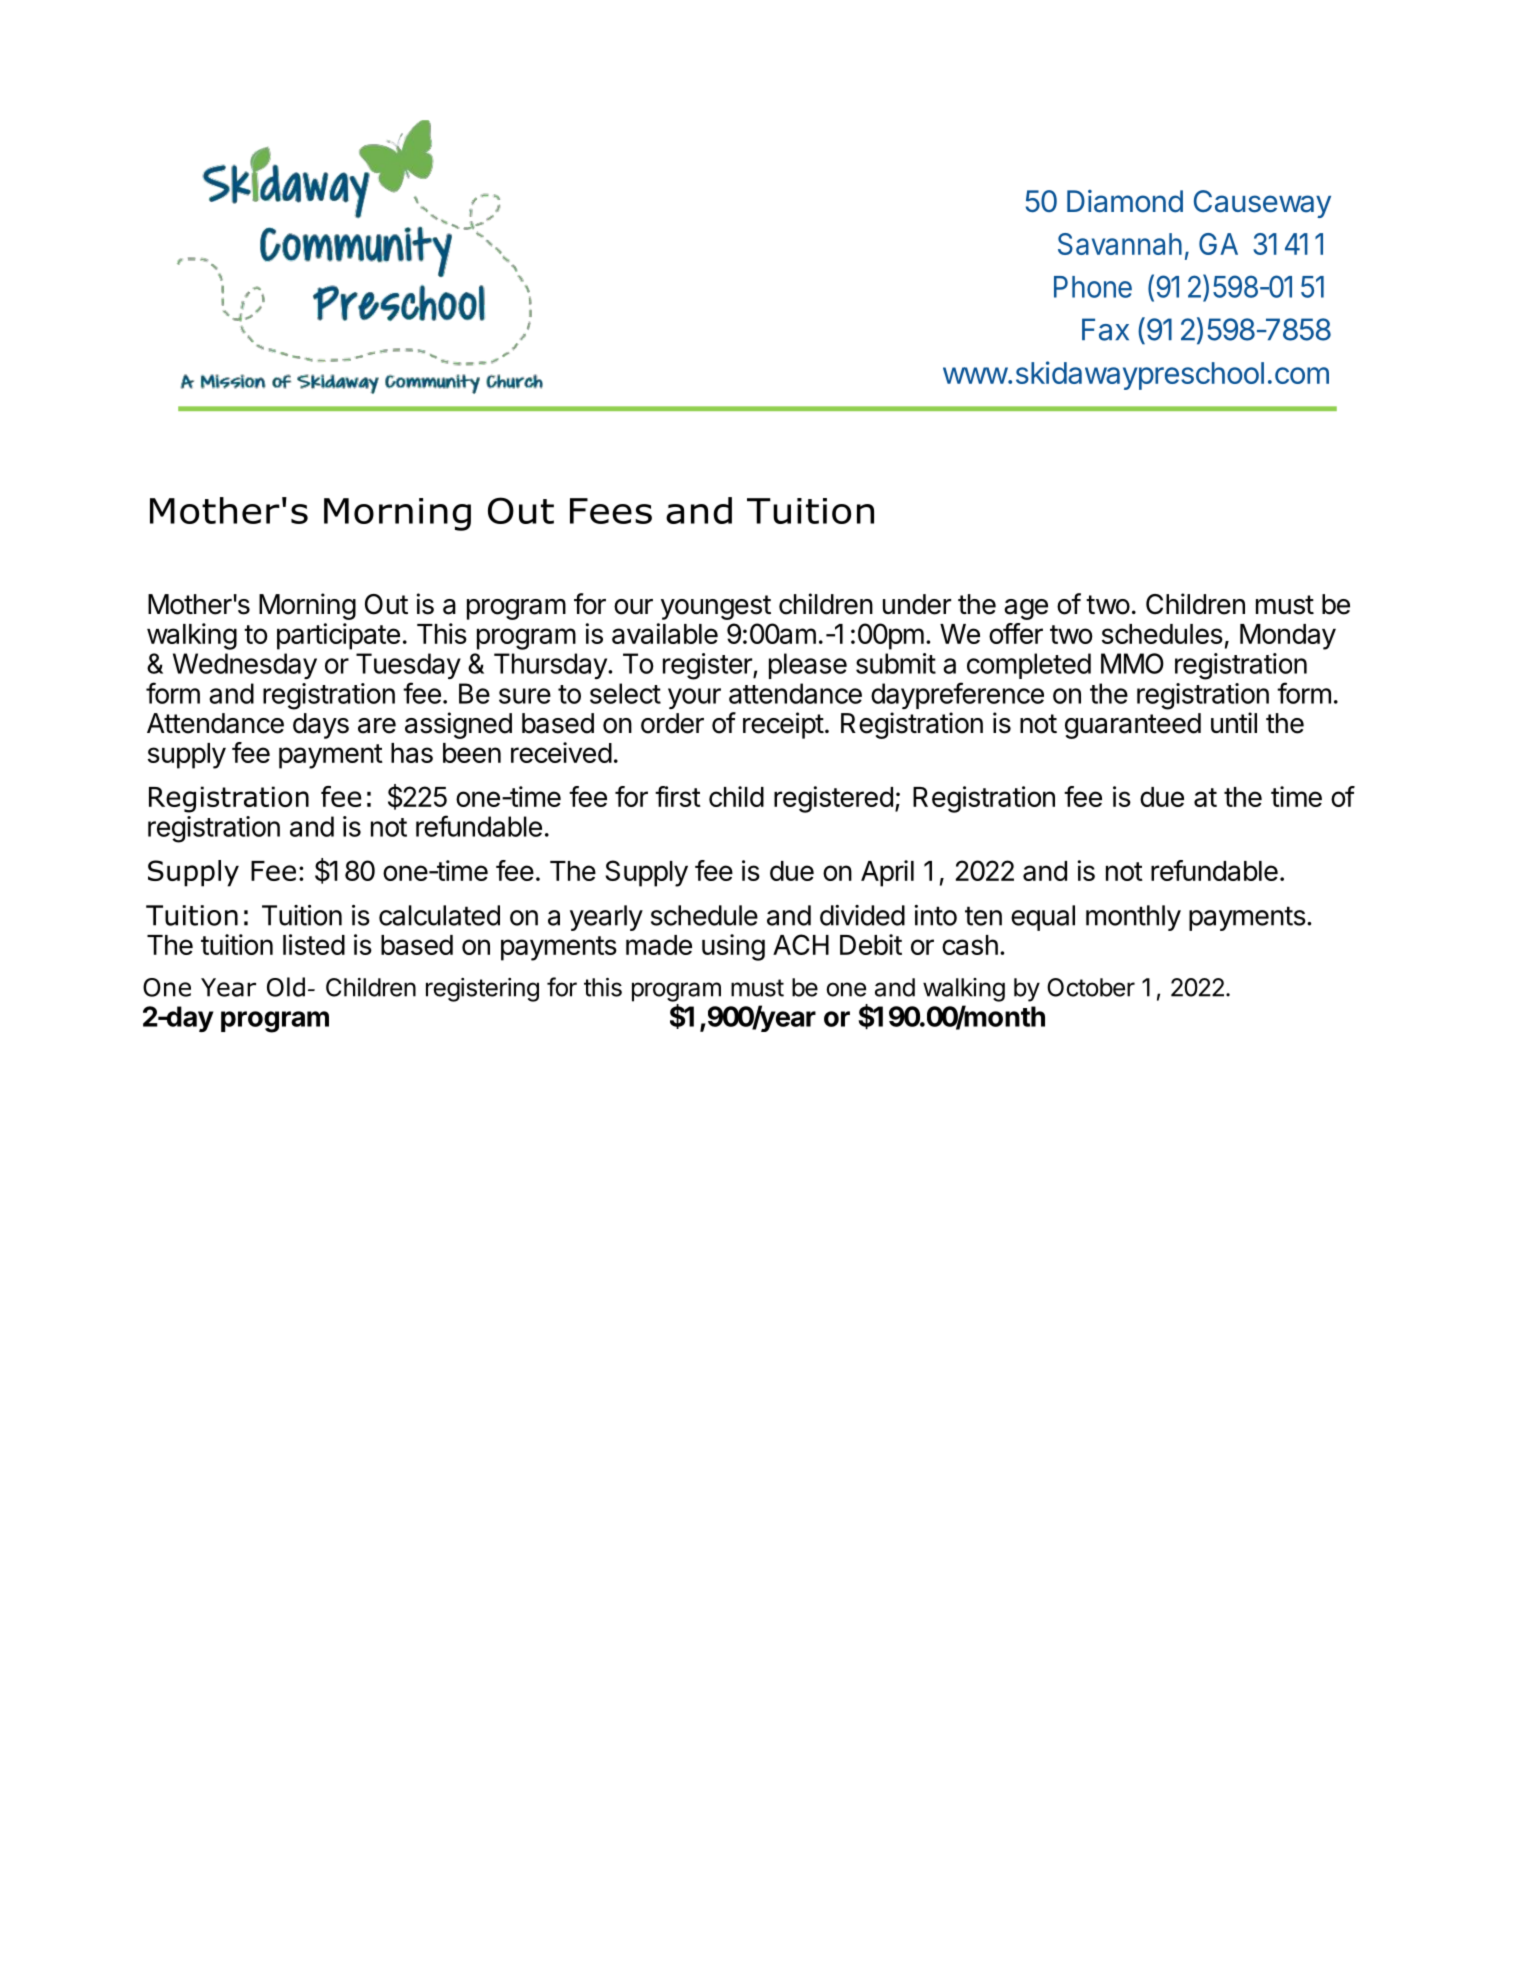  Describe the element at coordinates (1288, 637) in the screenshot. I see `Monday` at that location.
